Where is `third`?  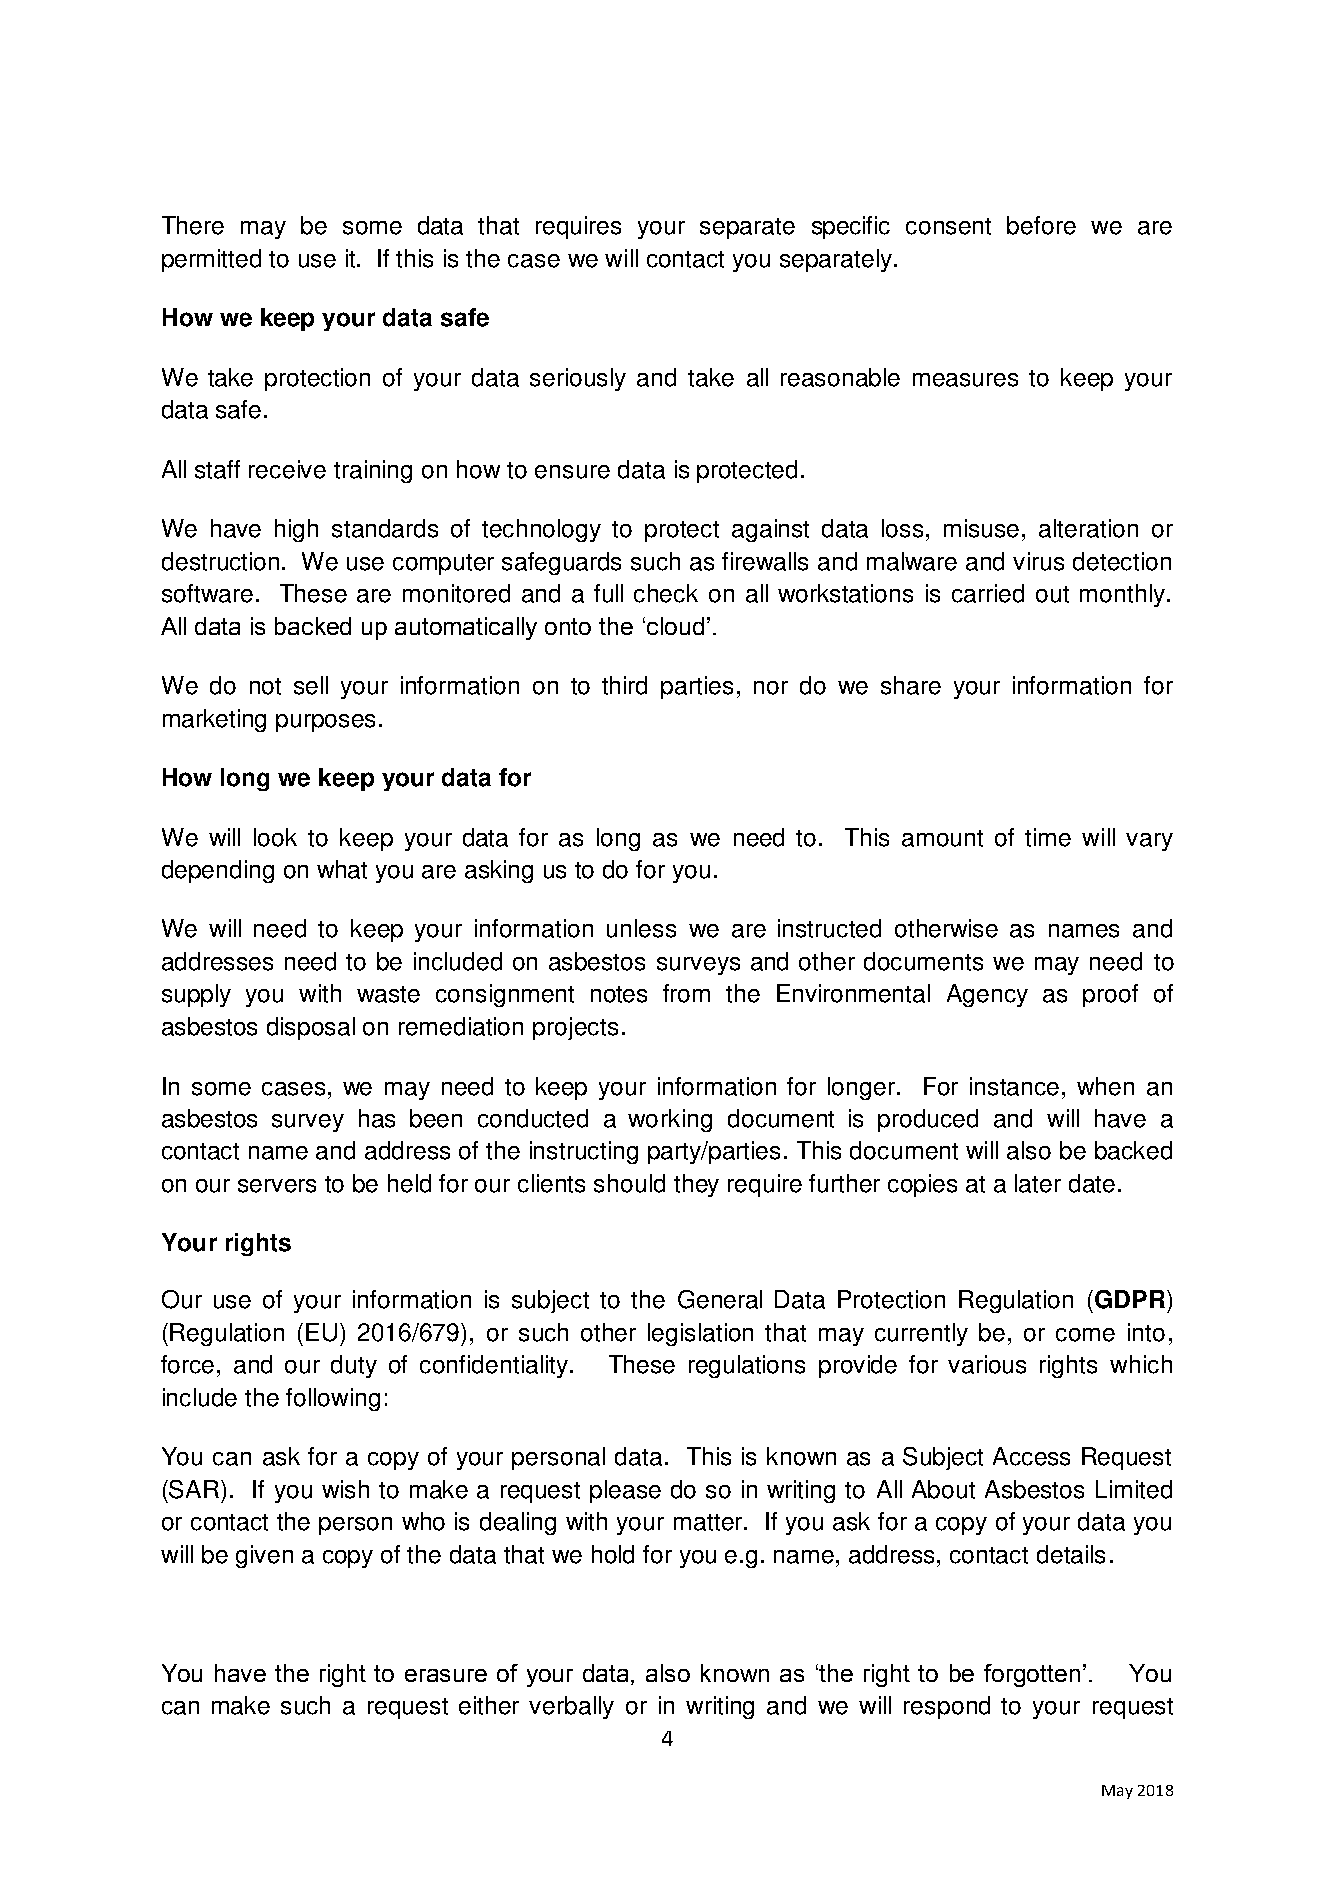 third is located at coordinates (624, 685).
